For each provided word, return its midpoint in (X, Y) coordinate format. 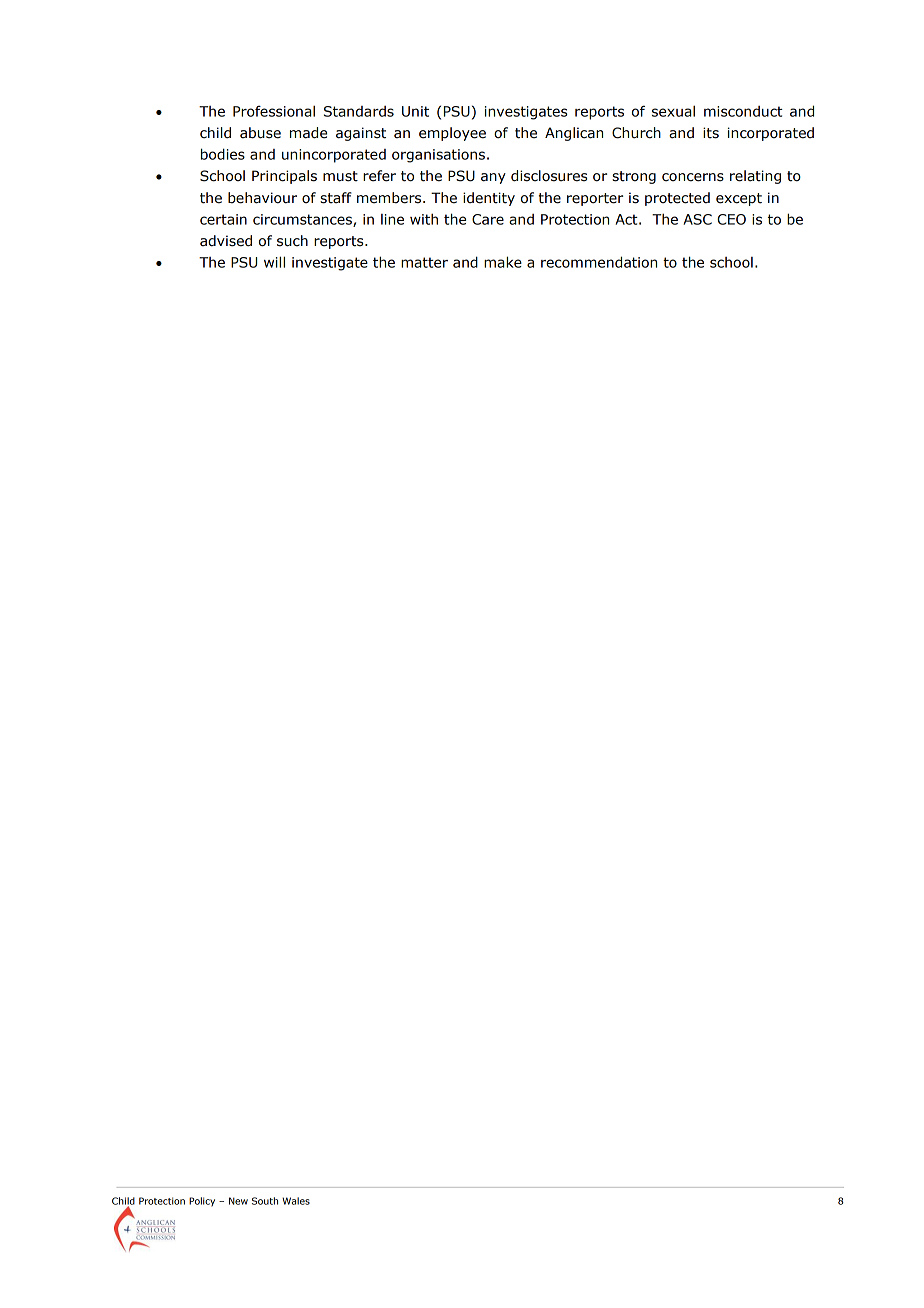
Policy (202, 1202)
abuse (260, 133)
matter (424, 262)
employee (452, 134)
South (265, 1201)
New (238, 1201)
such (292, 241)
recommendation (599, 262)
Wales (296, 1201)
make (503, 262)
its (711, 133)
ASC (697, 219)
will (274, 262)
